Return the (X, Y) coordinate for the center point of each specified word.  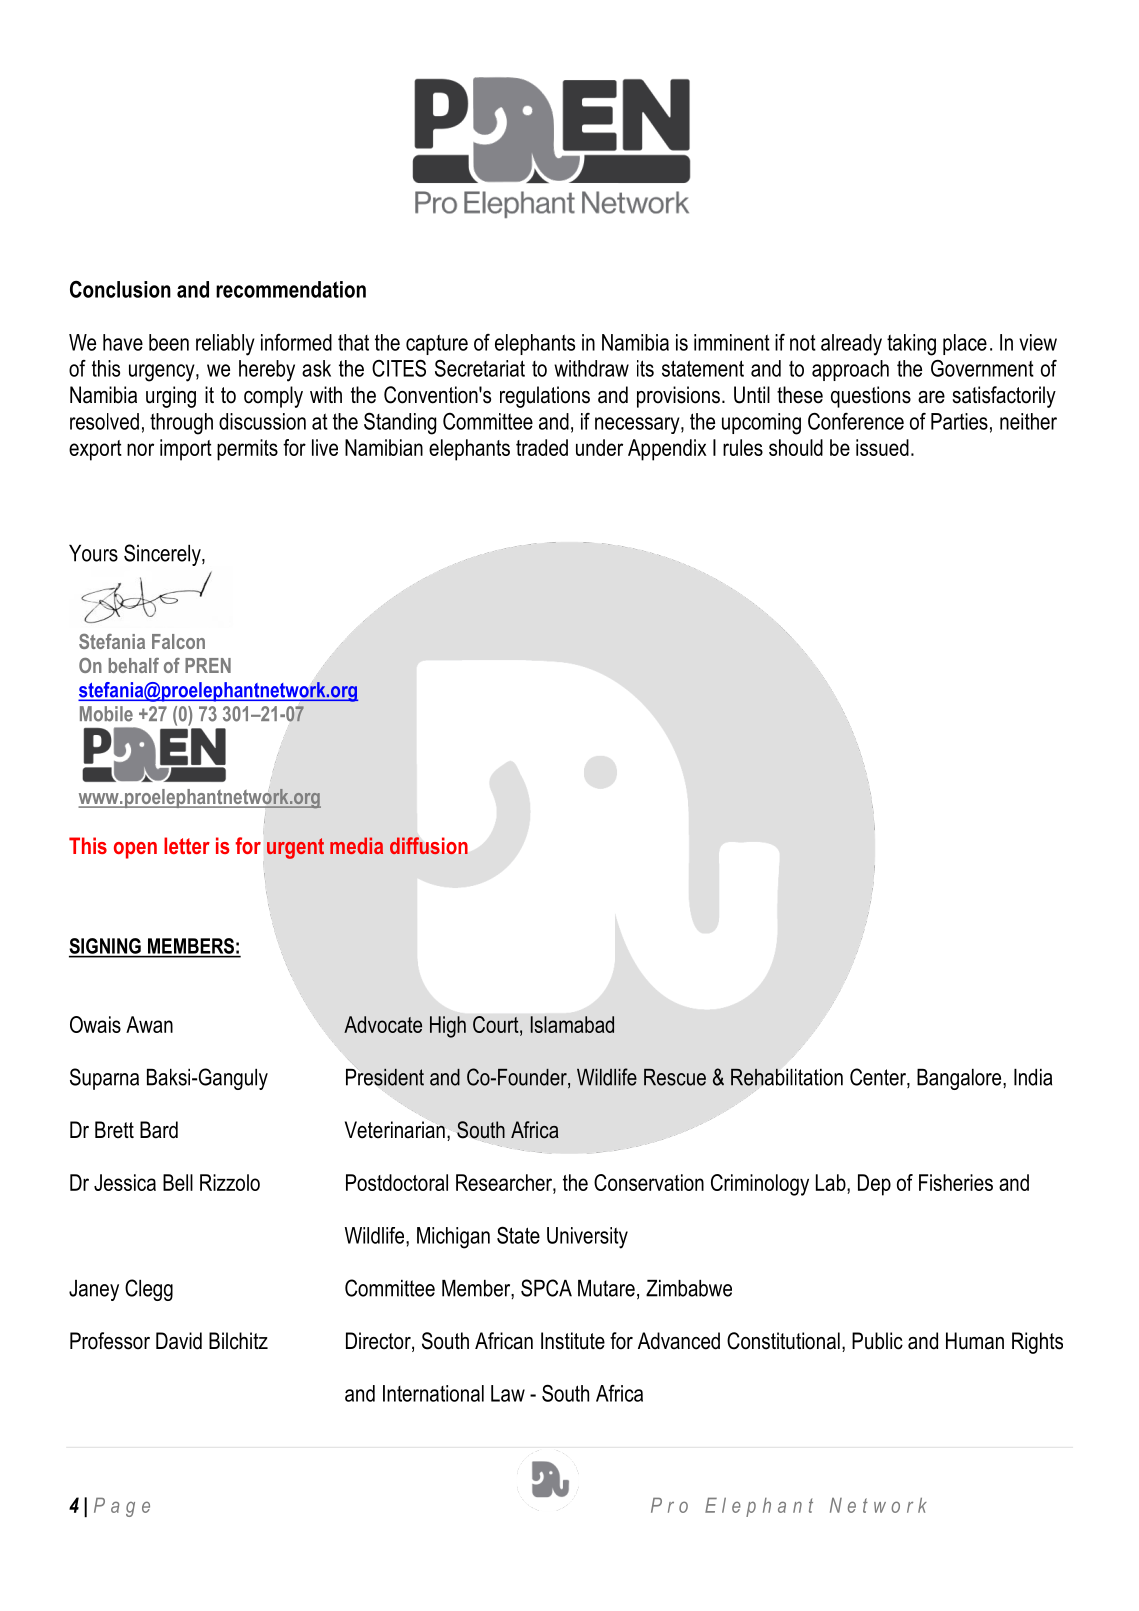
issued (882, 447)
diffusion (429, 845)
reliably (225, 345)
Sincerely (163, 555)
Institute (573, 1341)
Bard (159, 1130)
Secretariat (480, 368)
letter (187, 845)
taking (911, 345)
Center (879, 1078)
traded (542, 447)
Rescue (675, 1077)
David (179, 1341)
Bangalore (960, 1079)
